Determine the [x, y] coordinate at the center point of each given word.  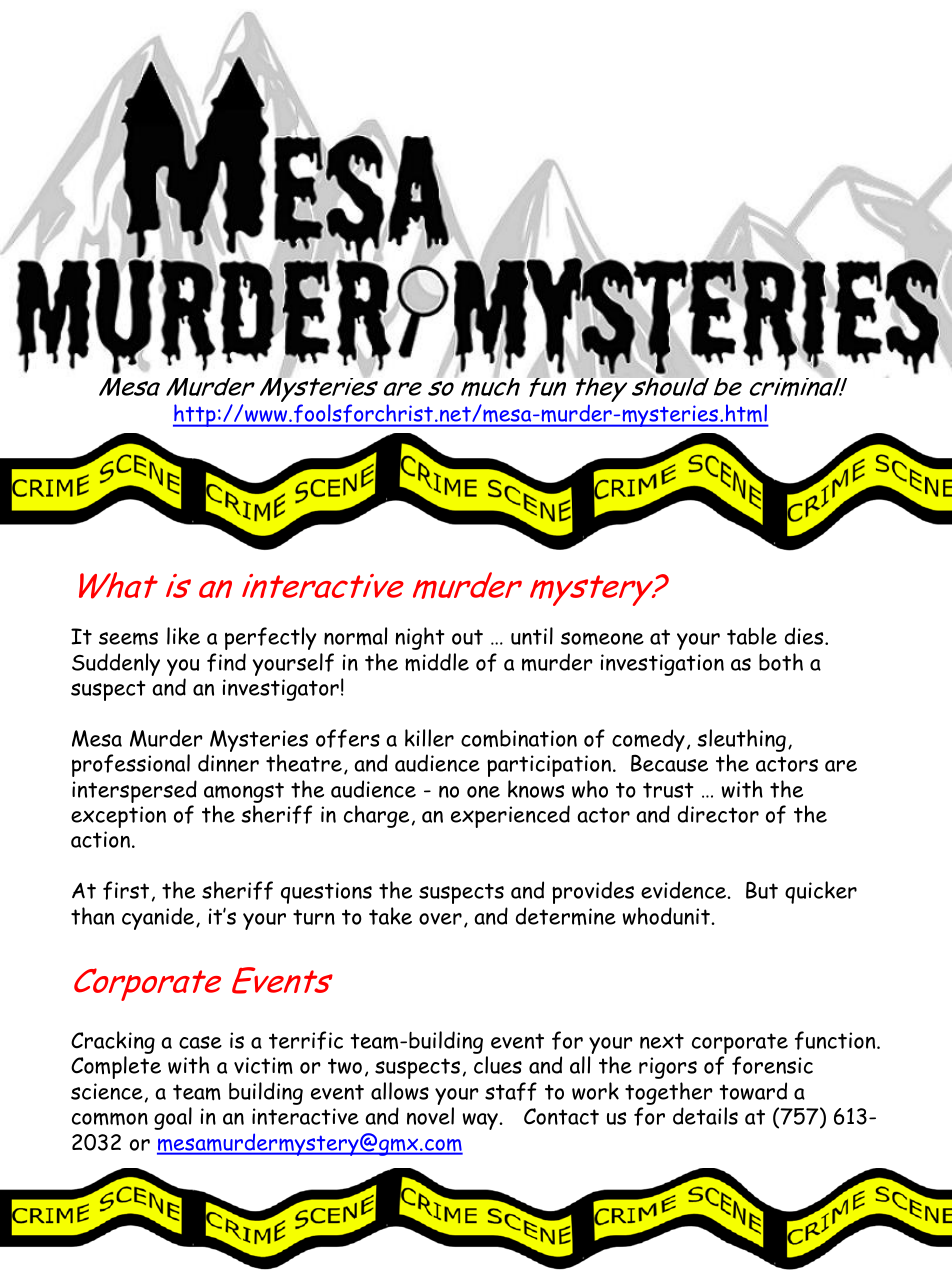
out [467, 637]
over [440, 919]
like [183, 636]
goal [173, 1118]
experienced [510, 816]
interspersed [134, 793]
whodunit [667, 916]
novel [430, 1116]
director [718, 814]
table [752, 636]
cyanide [159, 918]
